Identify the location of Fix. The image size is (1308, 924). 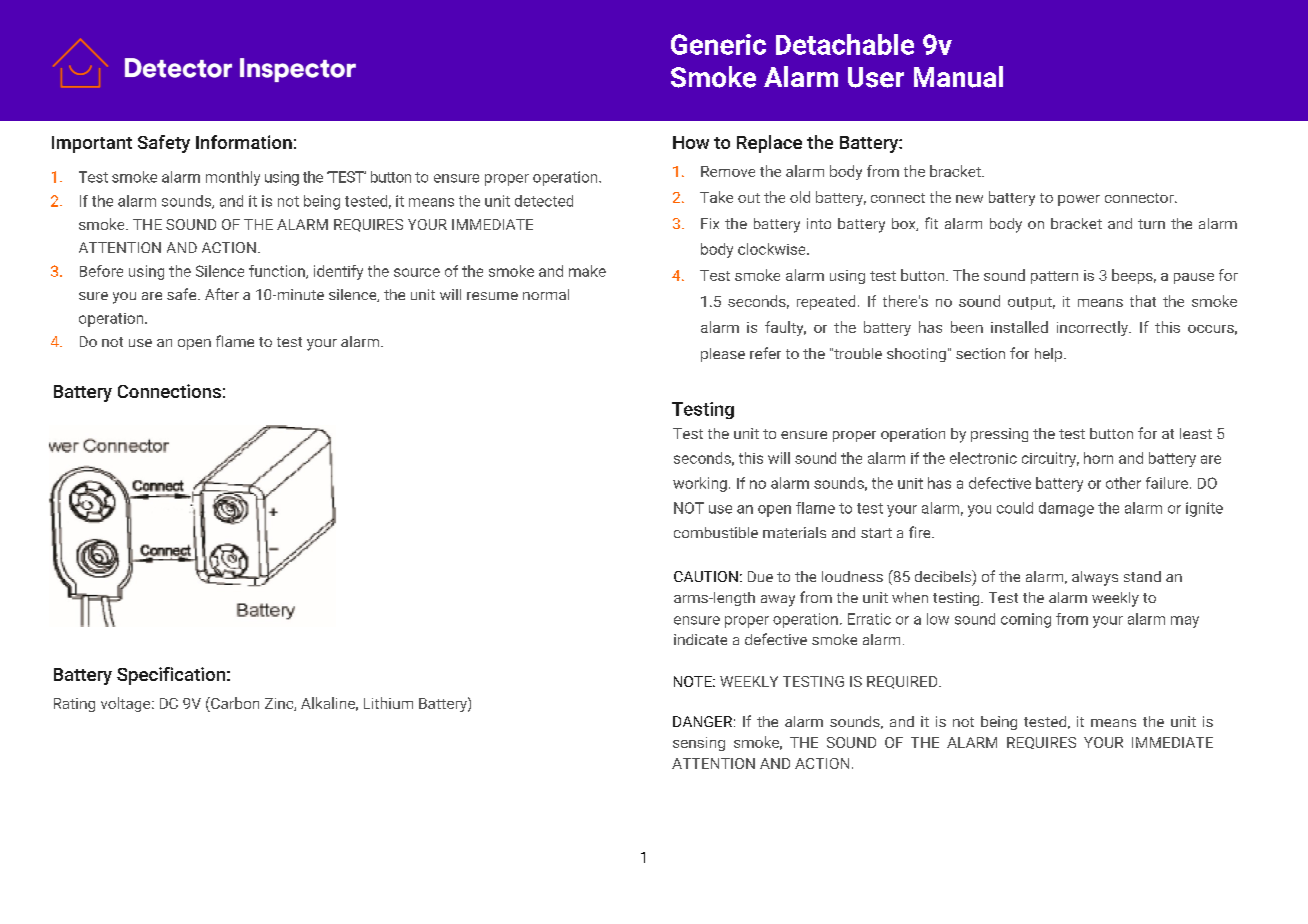
(710, 223).
